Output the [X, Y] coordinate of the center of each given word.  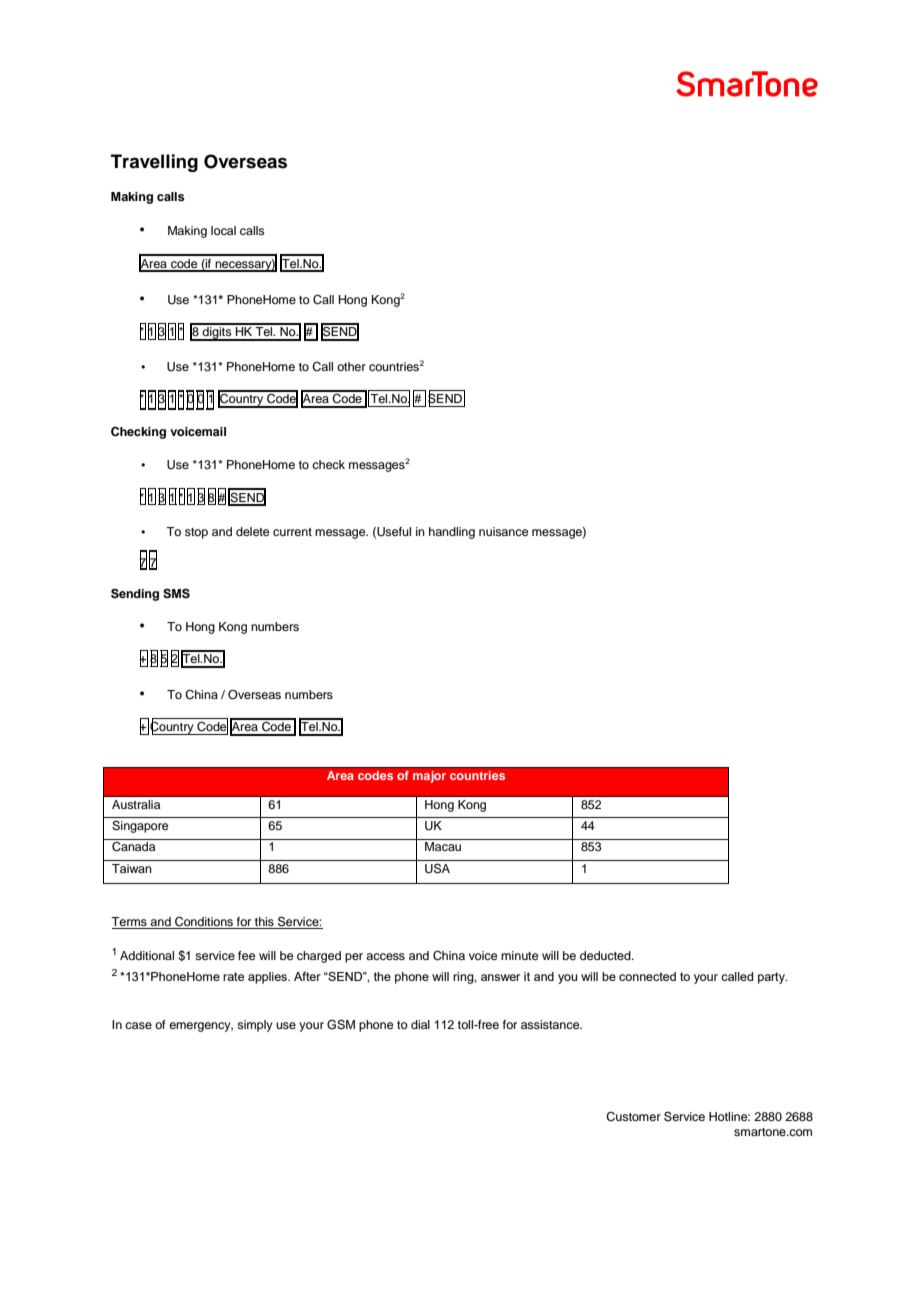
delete [252, 531]
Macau [443, 846]
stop [196, 533]
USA [437, 868]
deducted [606, 955]
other [351, 366]
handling [452, 533]
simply [255, 1026]
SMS [176, 593]
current [292, 532]
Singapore [140, 827]
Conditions [204, 923]
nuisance [503, 531]
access [385, 956]
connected [647, 976]
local [223, 230]
